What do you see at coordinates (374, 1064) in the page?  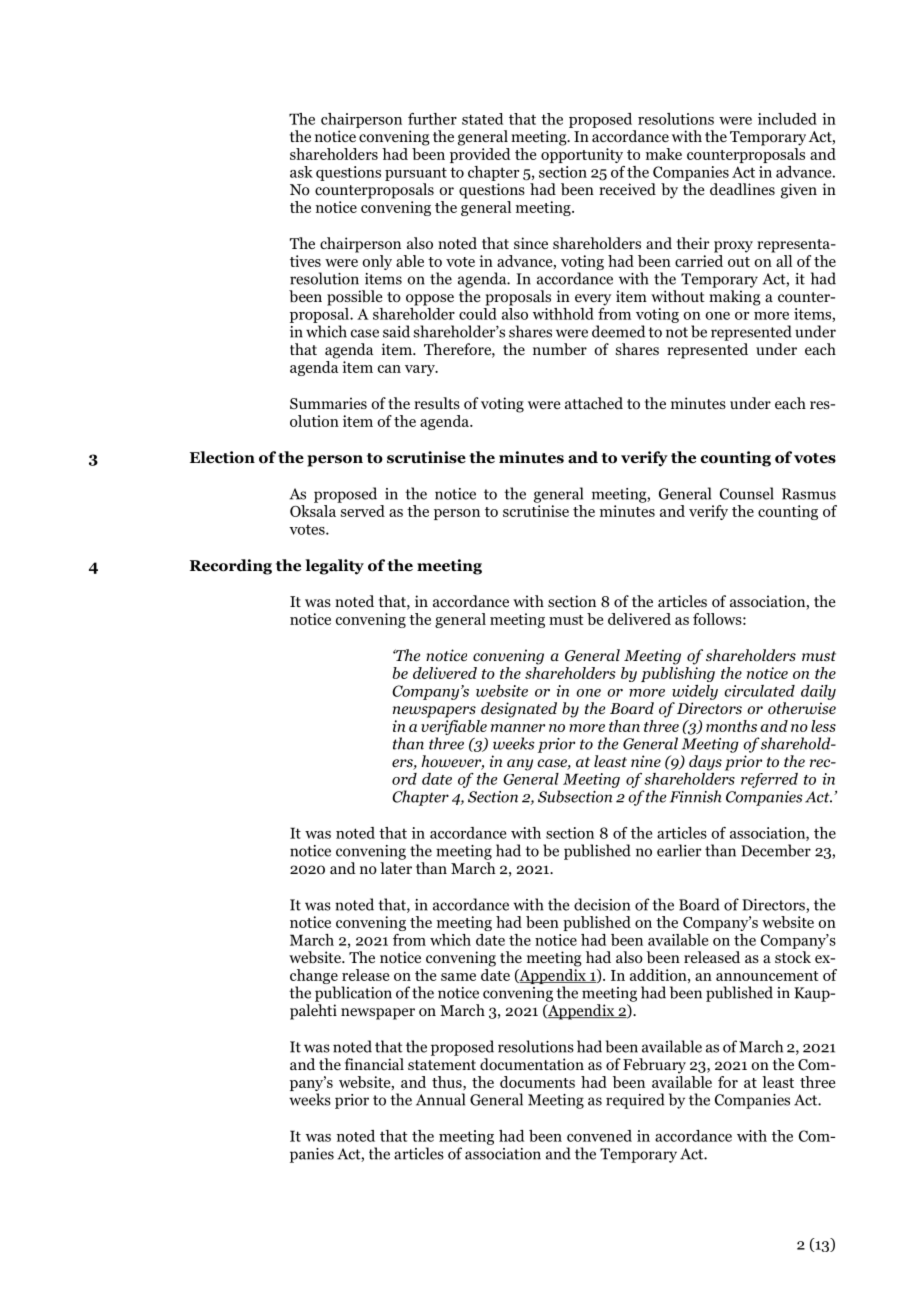 I see `financial` at bounding box center [374, 1064].
